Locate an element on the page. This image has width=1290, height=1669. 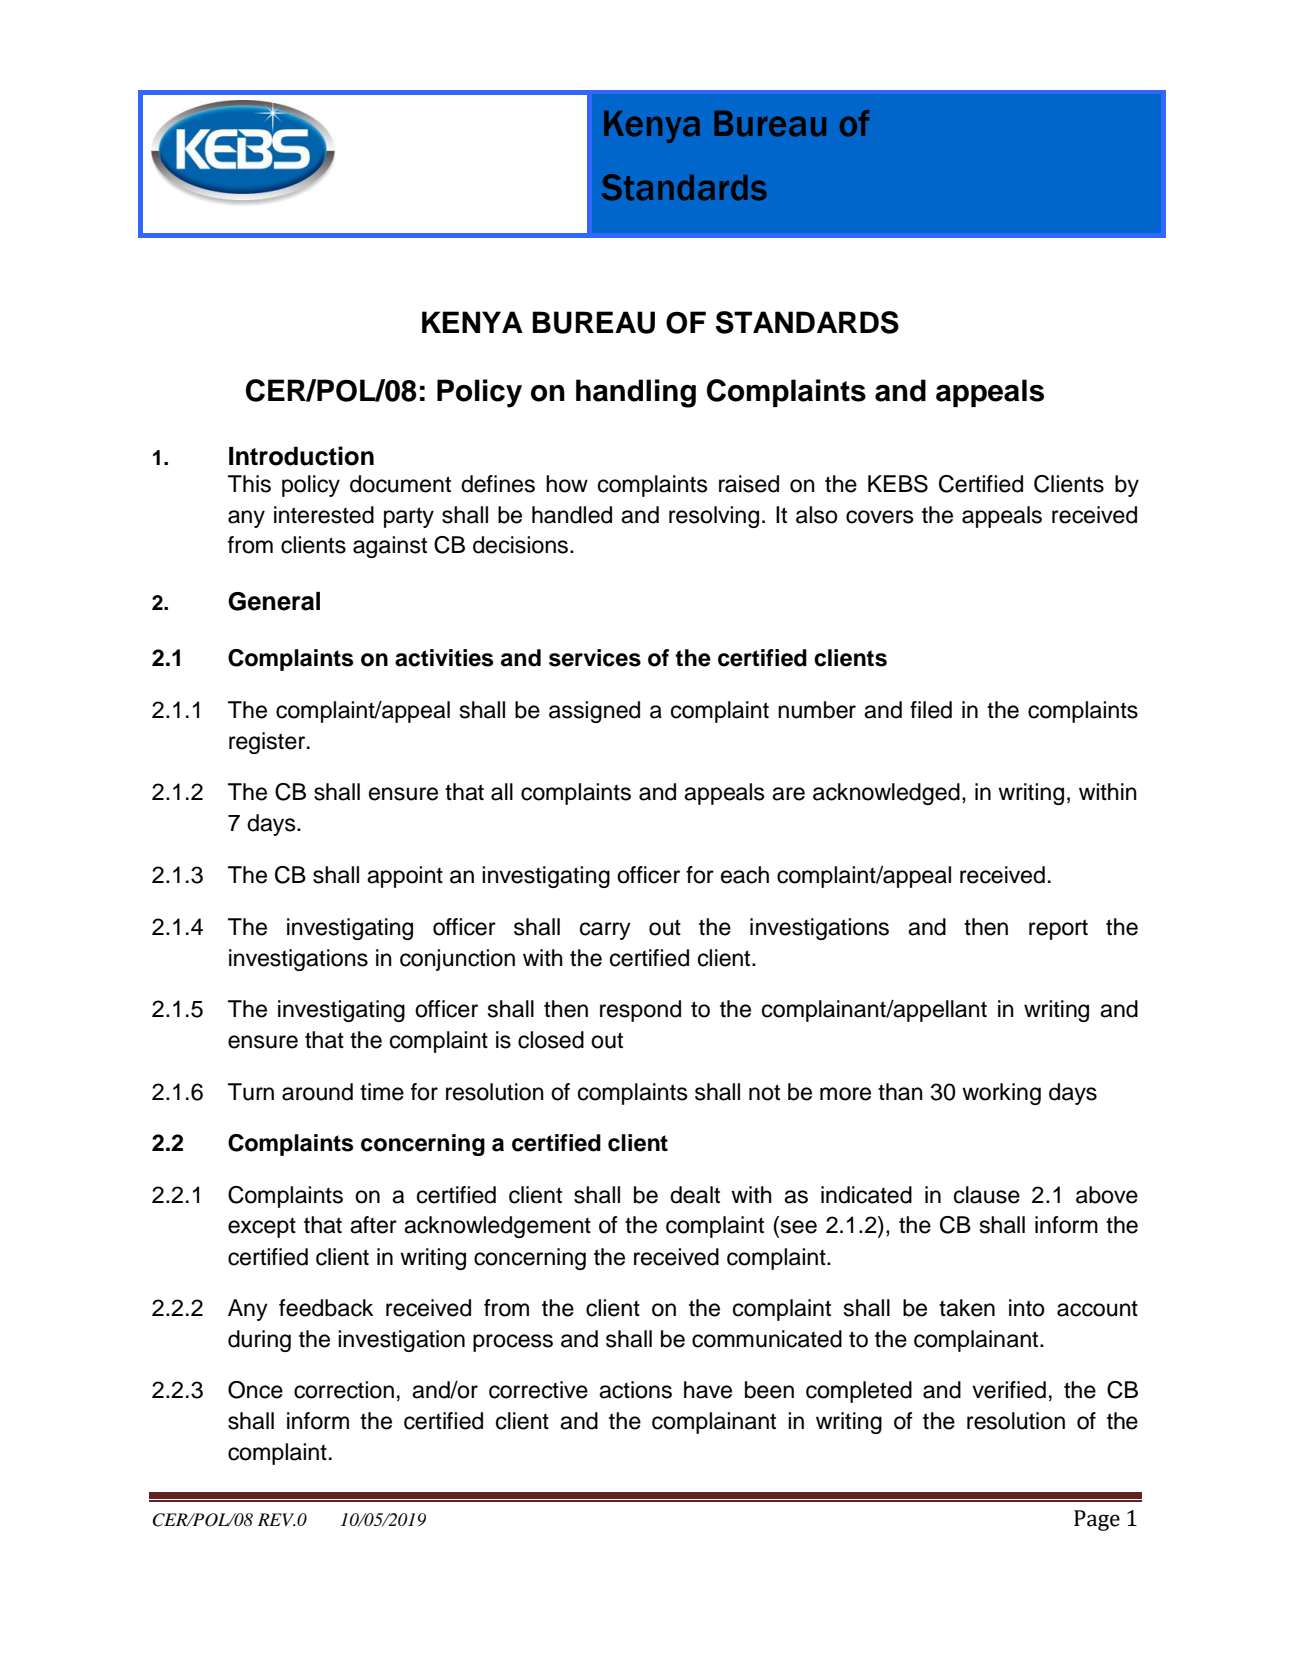
after is located at coordinates (373, 1225).
